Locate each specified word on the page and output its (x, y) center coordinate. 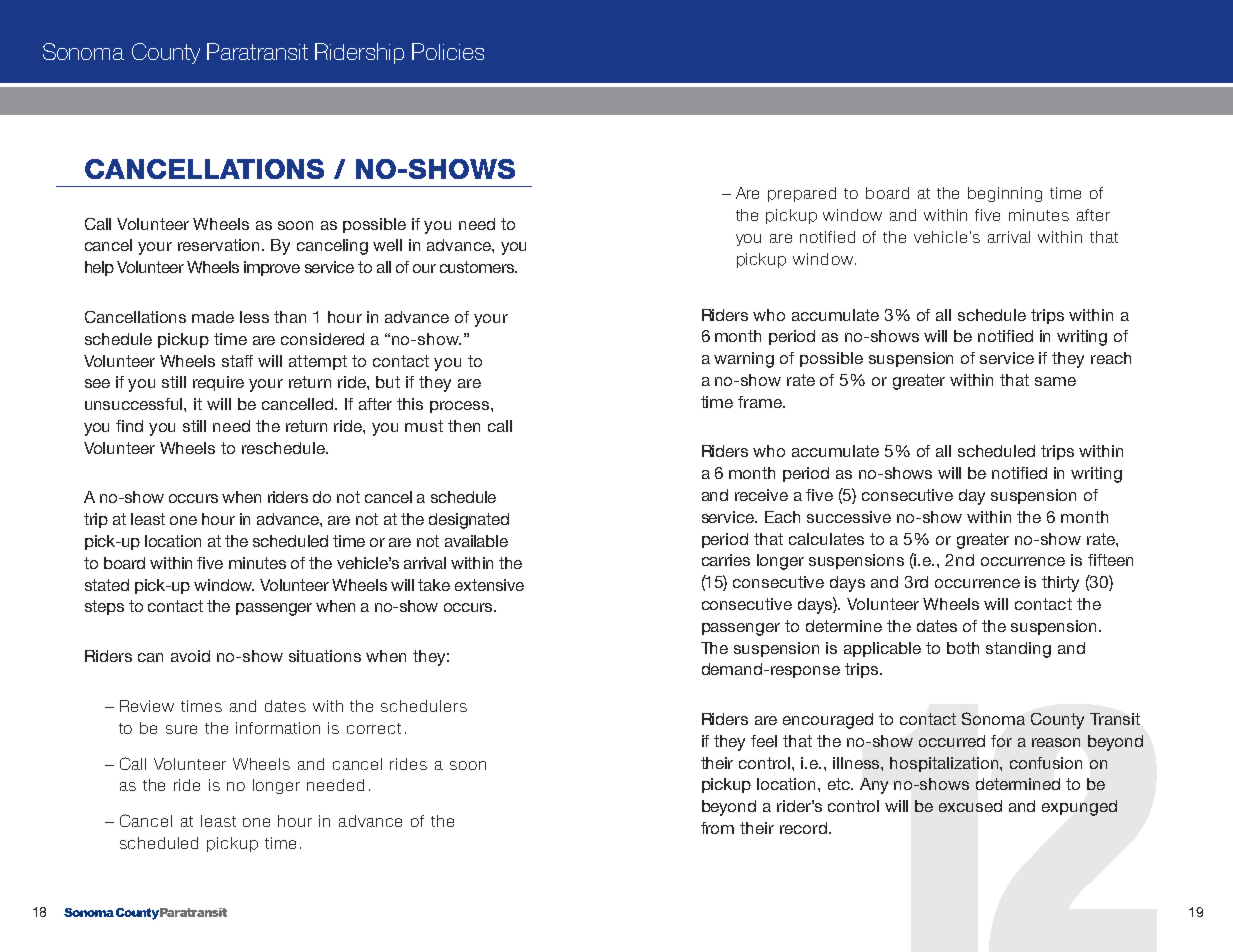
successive (849, 517)
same (1055, 381)
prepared (802, 194)
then (464, 426)
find (129, 426)
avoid (190, 656)
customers (478, 267)
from (717, 828)
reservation (220, 245)
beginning (1005, 194)
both (963, 648)
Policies (448, 51)
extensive (489, 585)
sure (181, 729)
